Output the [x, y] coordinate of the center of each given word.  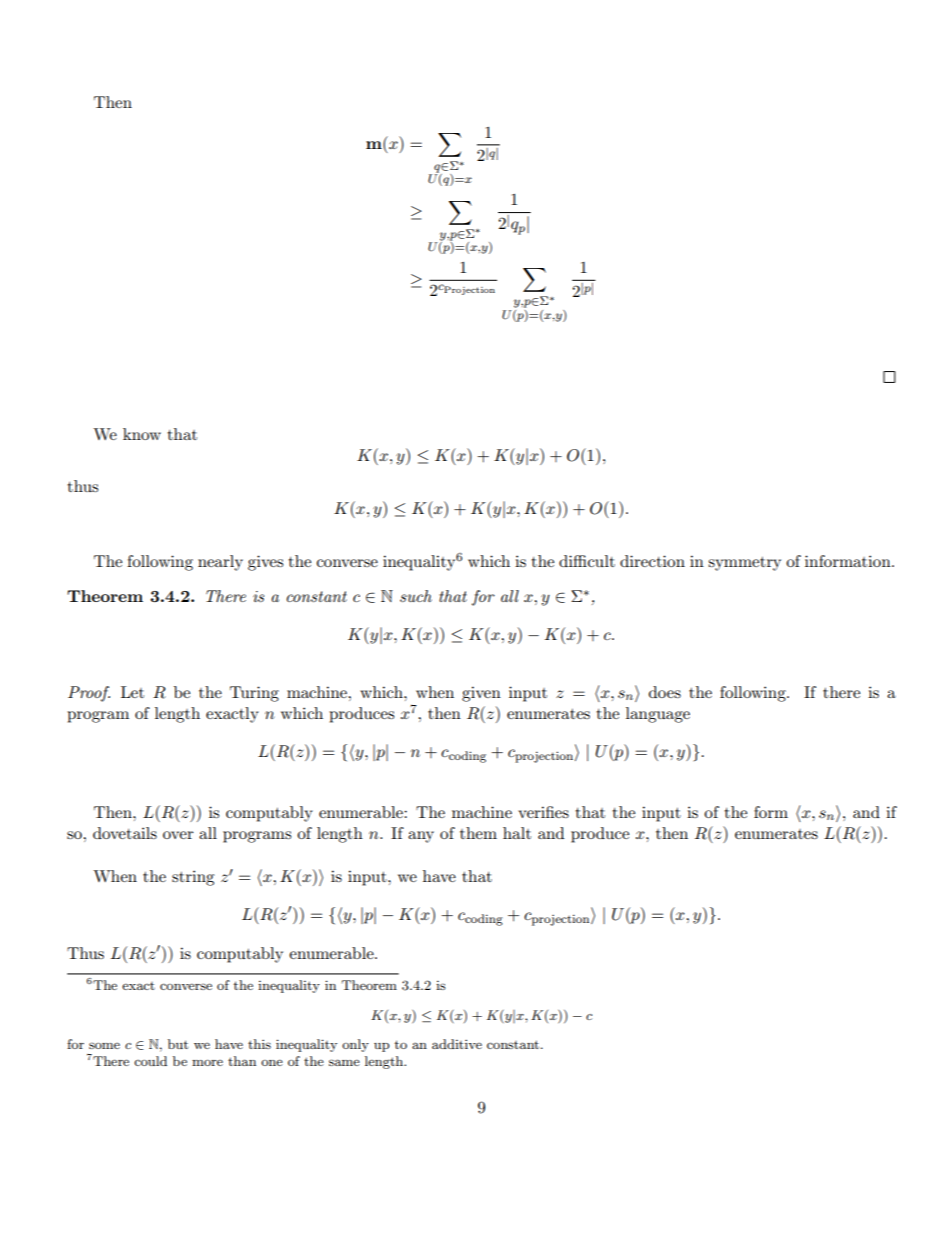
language [658, 715]
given [481, 694]
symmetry [744, 564]
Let [132, 692]
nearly [220, 563]
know [142, 434]
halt [517, 833]
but [178, 1044]
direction [652, 561]
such [416, 596]
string [193, 878]
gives [265, 563]
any [421, 837]
